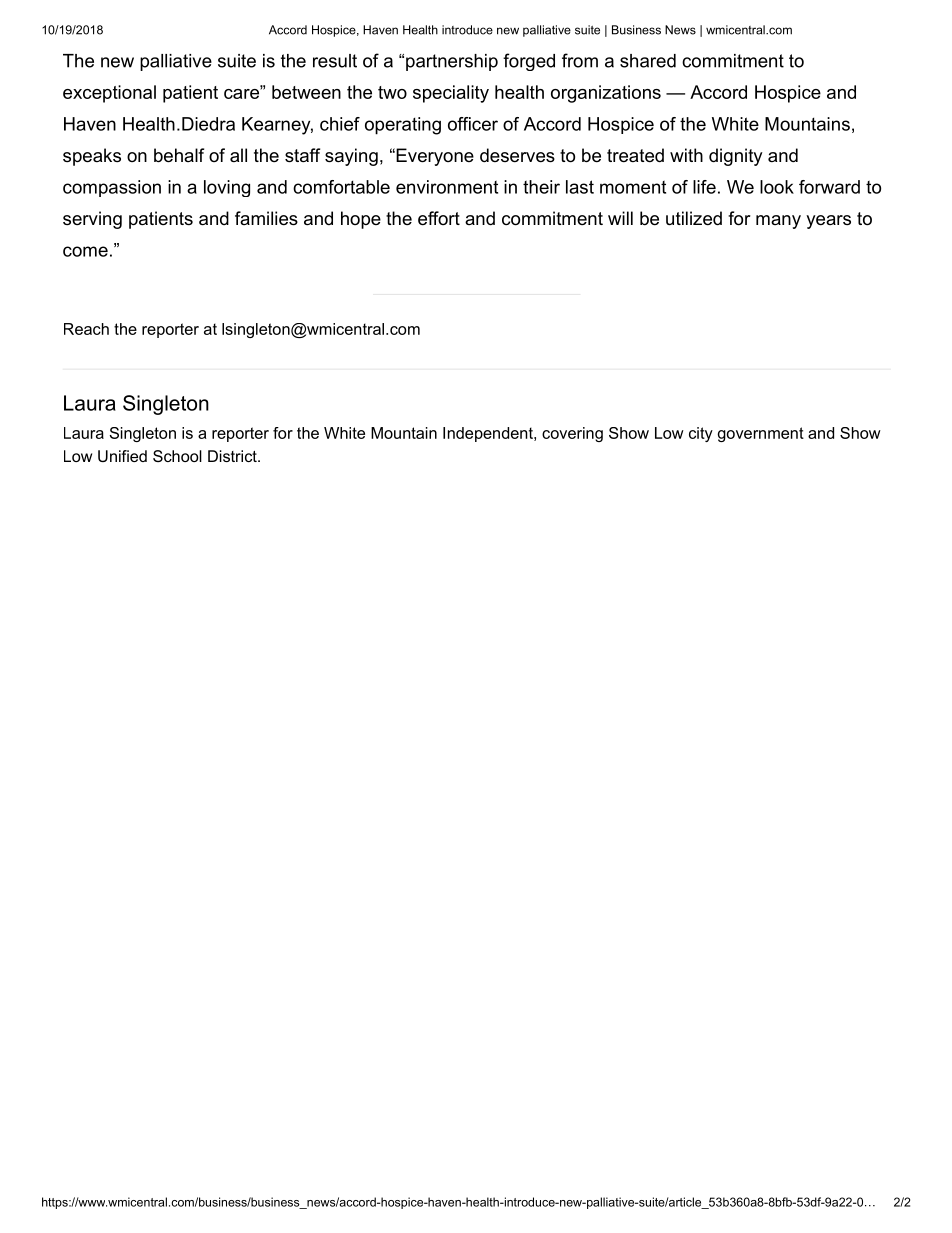  What do you see at coordinates (227, 188) in the image?
I see `loving` at bounding box center [227, 188].
